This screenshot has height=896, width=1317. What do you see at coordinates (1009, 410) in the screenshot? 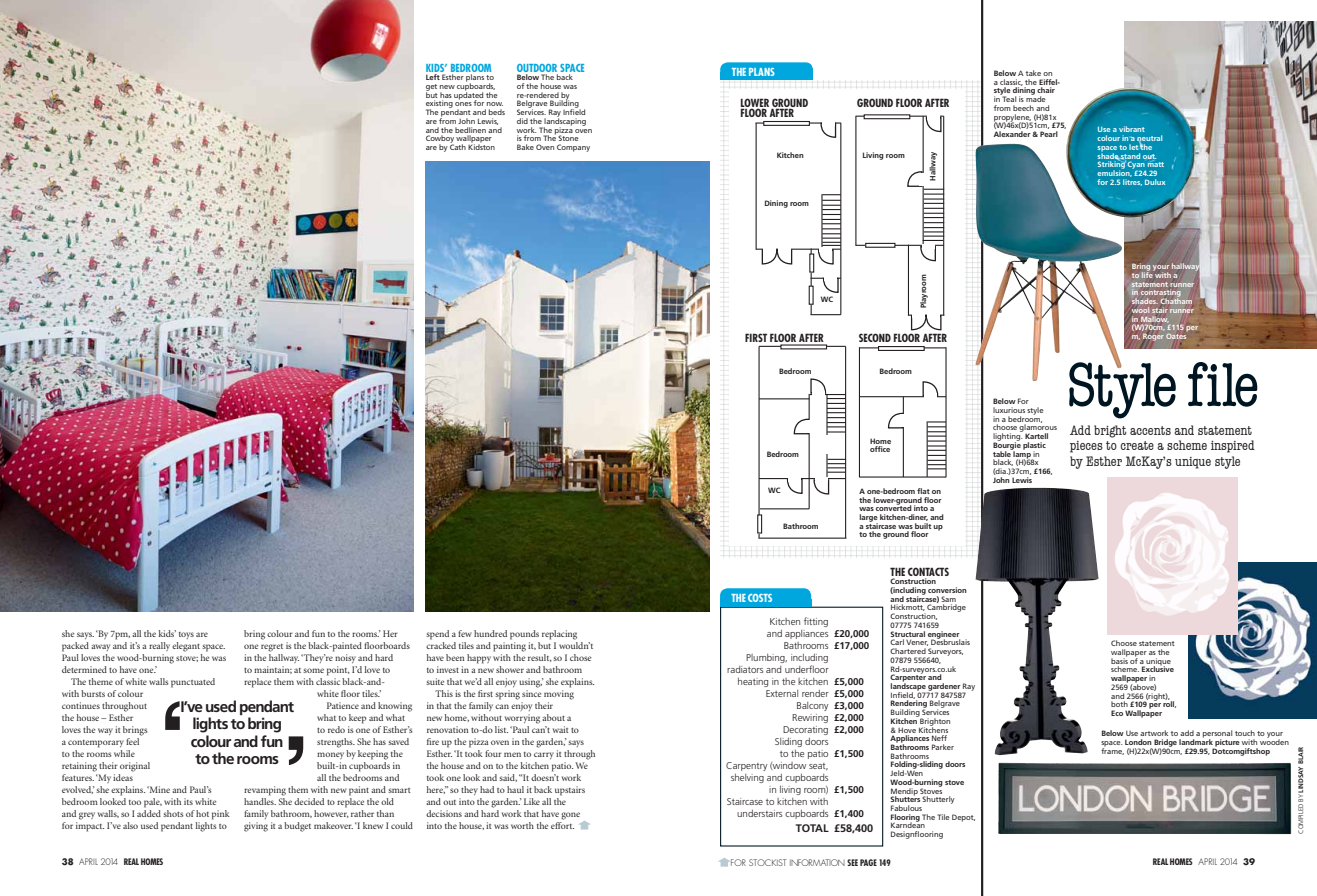
I see `luxurious` at bounding box center [1009, 410].
